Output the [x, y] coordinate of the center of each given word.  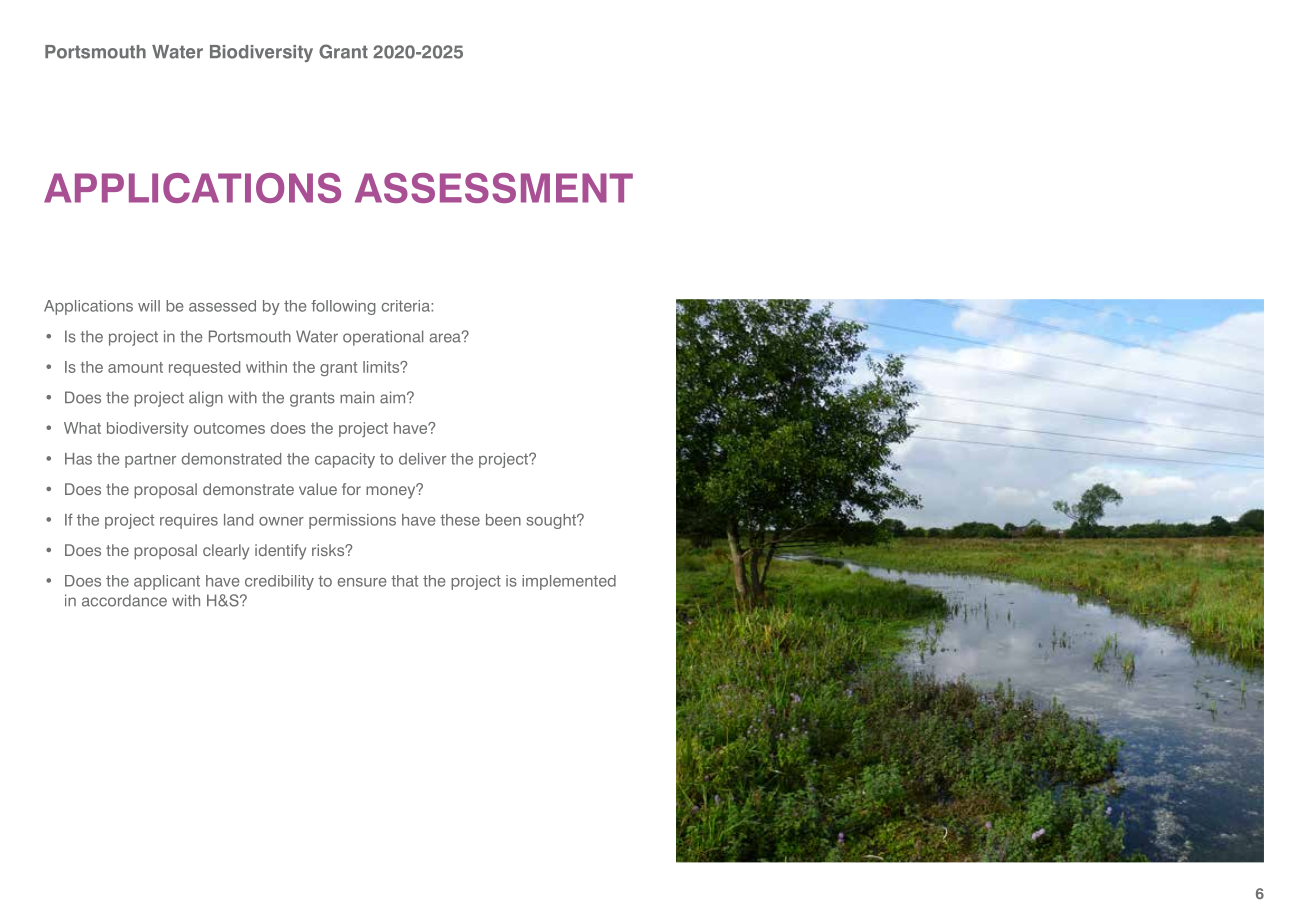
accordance [124, 600]
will [149, 306]
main [357, 397]
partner [150, 460]
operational [383, 338]
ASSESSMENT [494, 188]
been [503, 520]
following [343, 307]
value [318, 489]
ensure [362, 582]
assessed [222, 306]
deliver [422, 459]
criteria [407, 306]
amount [135, 367]
